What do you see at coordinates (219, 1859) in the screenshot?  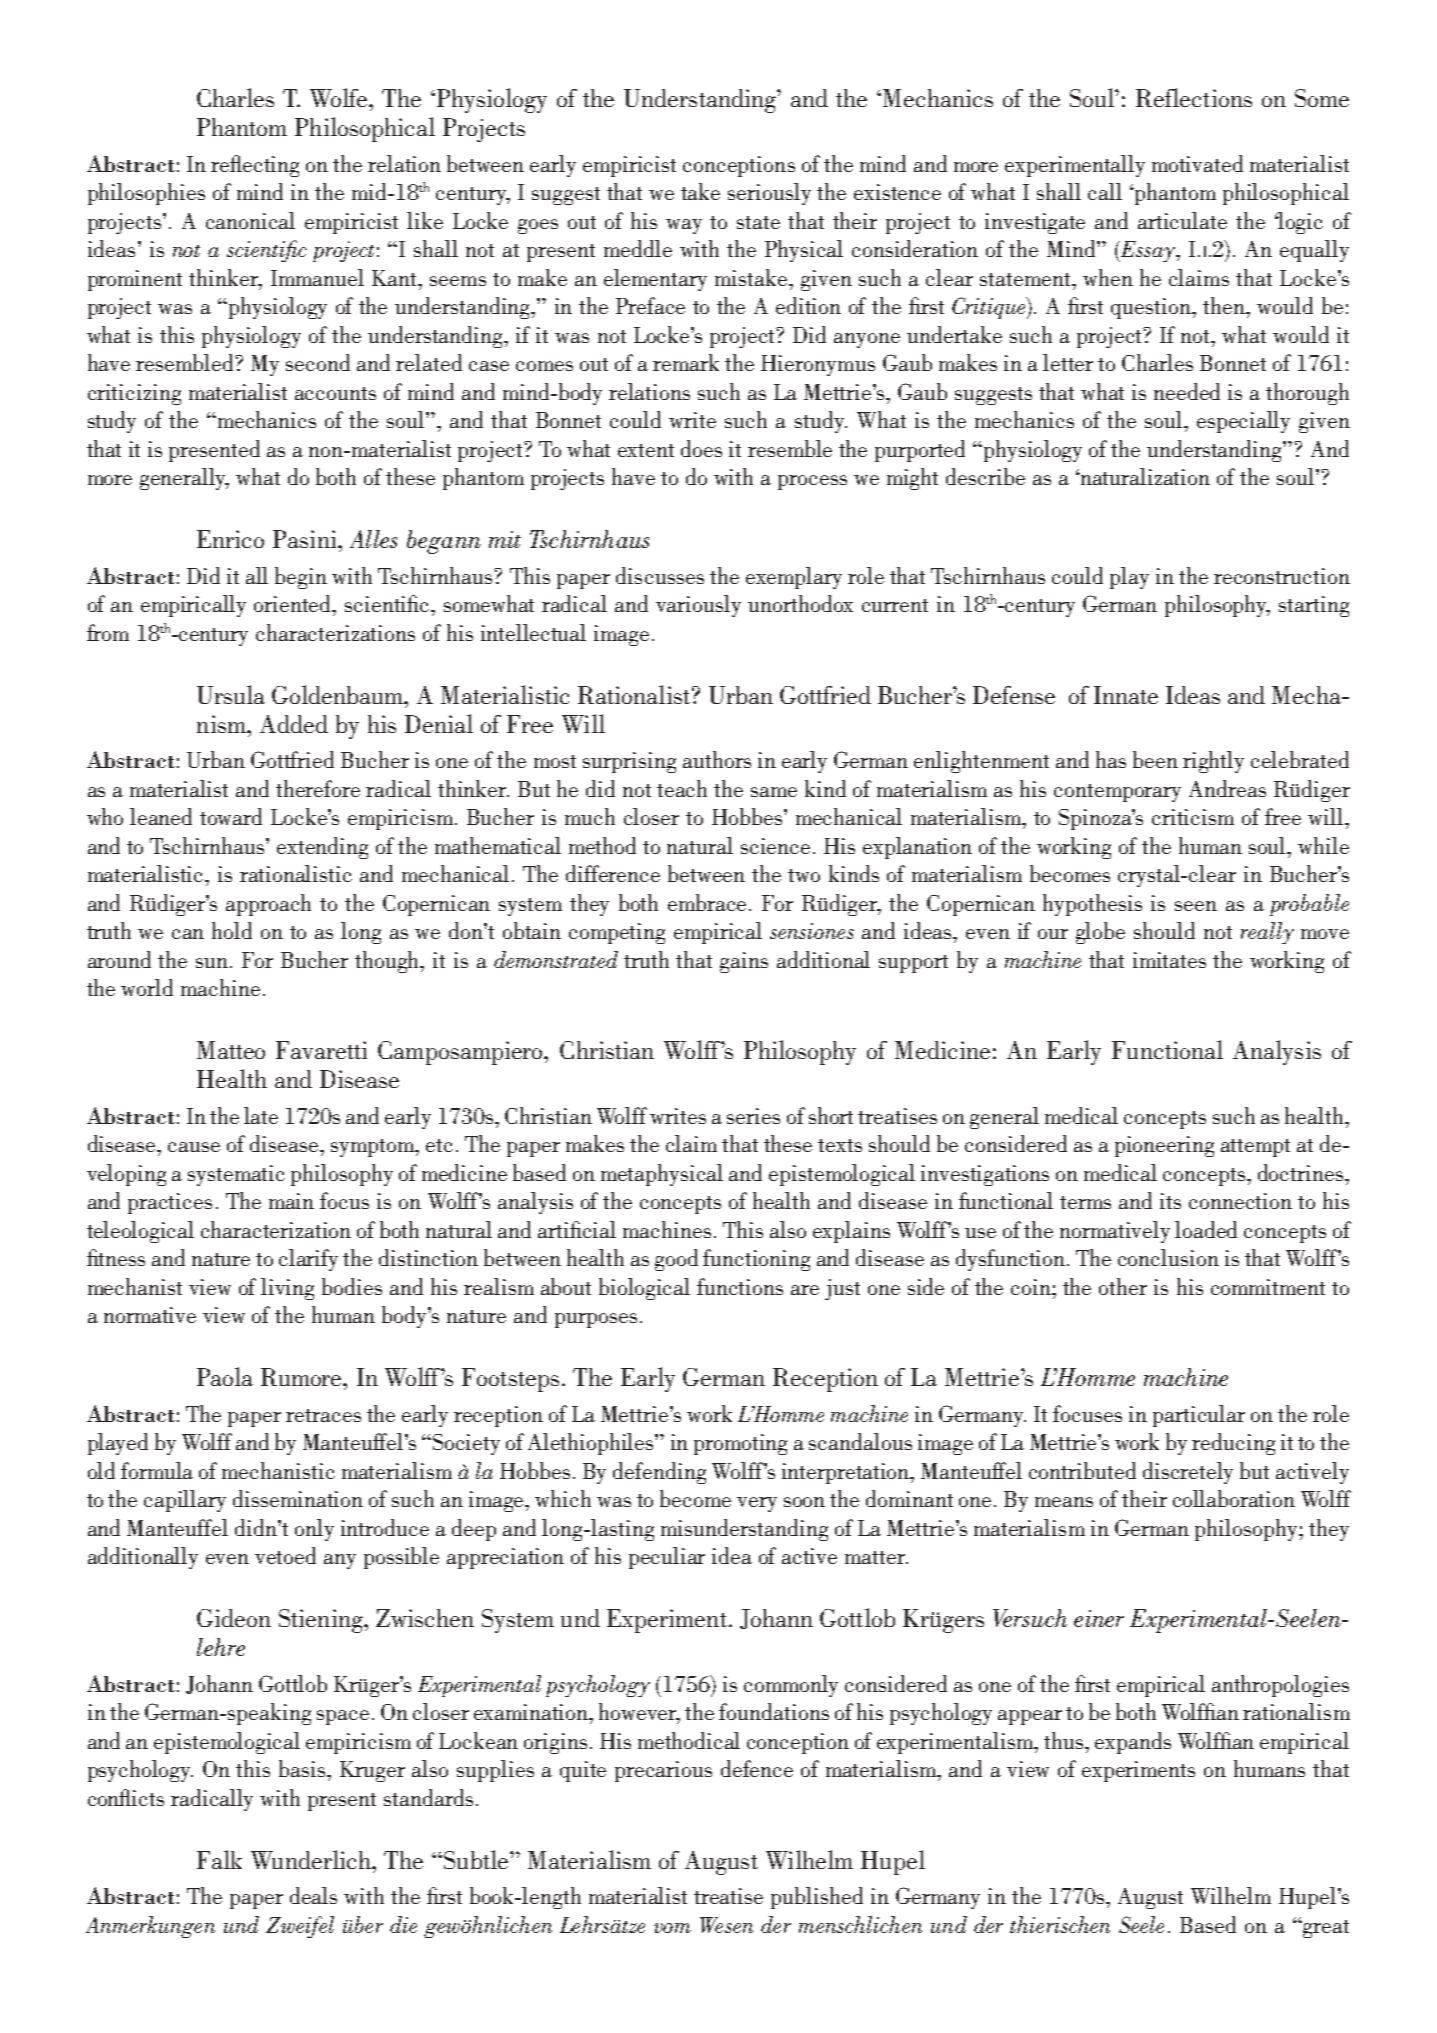 I see `Falk` at bounding box center [219, 1859].
